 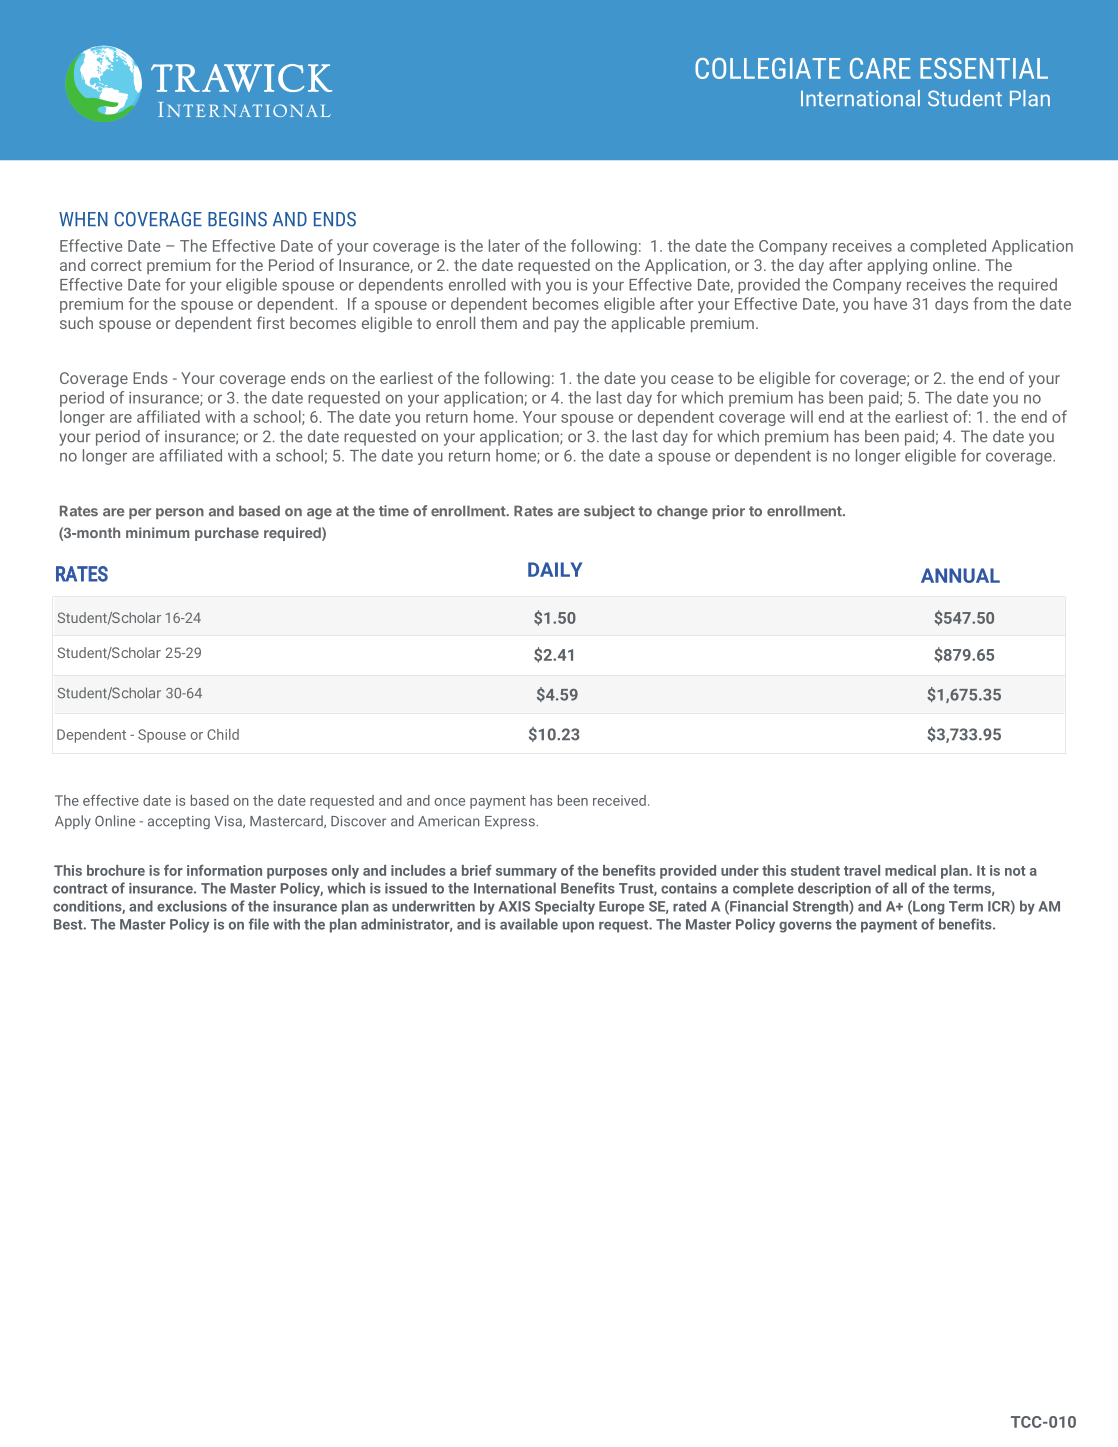 I want to click on all, so click(x=900, y=888).
